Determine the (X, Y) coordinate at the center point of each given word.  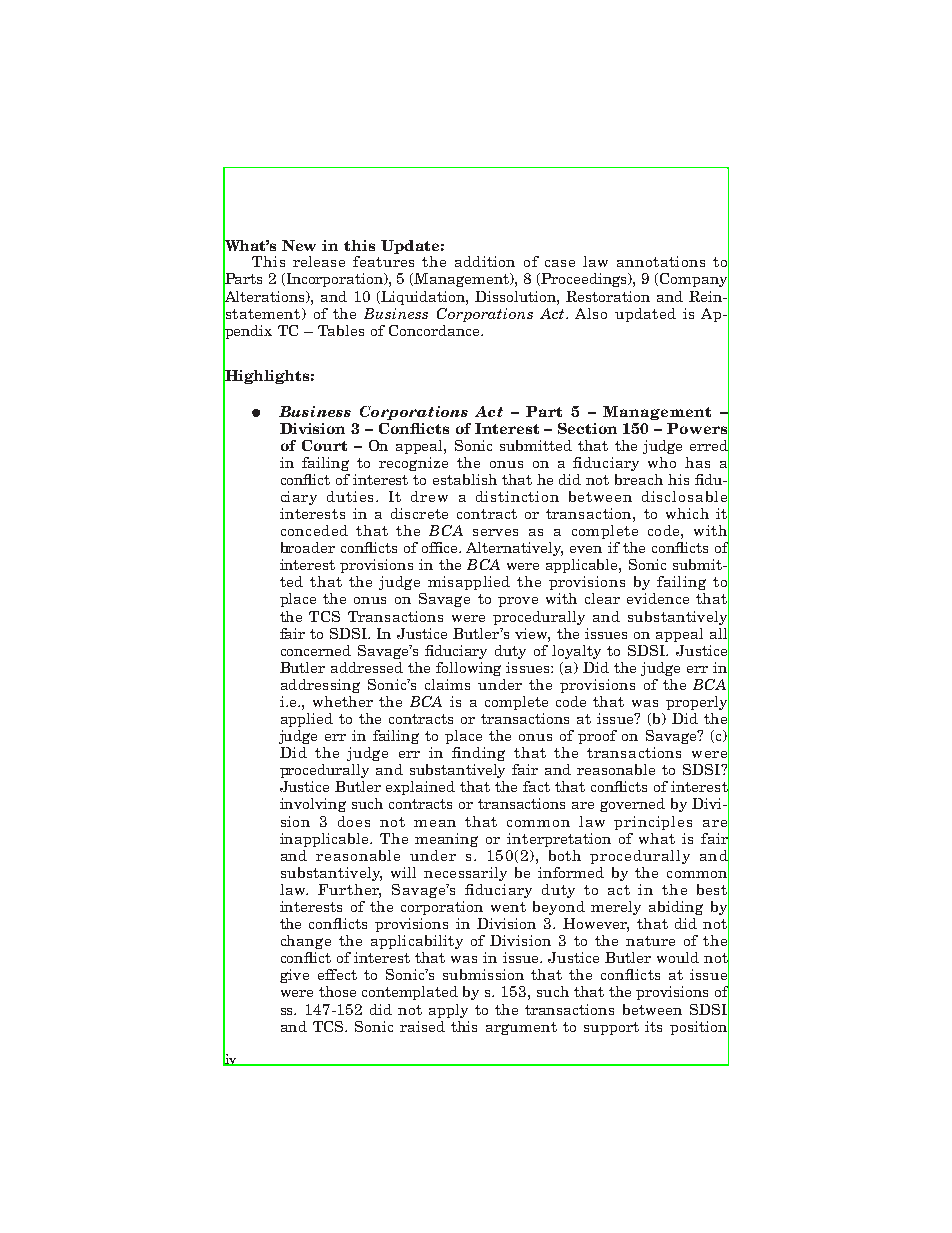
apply (448, 1011)
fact (536, 786)
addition (485, 261)
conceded (314, 530)
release (319, 261)
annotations (661, 261)
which (687, 513)
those (337, 991)
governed (632, 805)
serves (495, 532)
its (653, 1026)
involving (313, 805)
